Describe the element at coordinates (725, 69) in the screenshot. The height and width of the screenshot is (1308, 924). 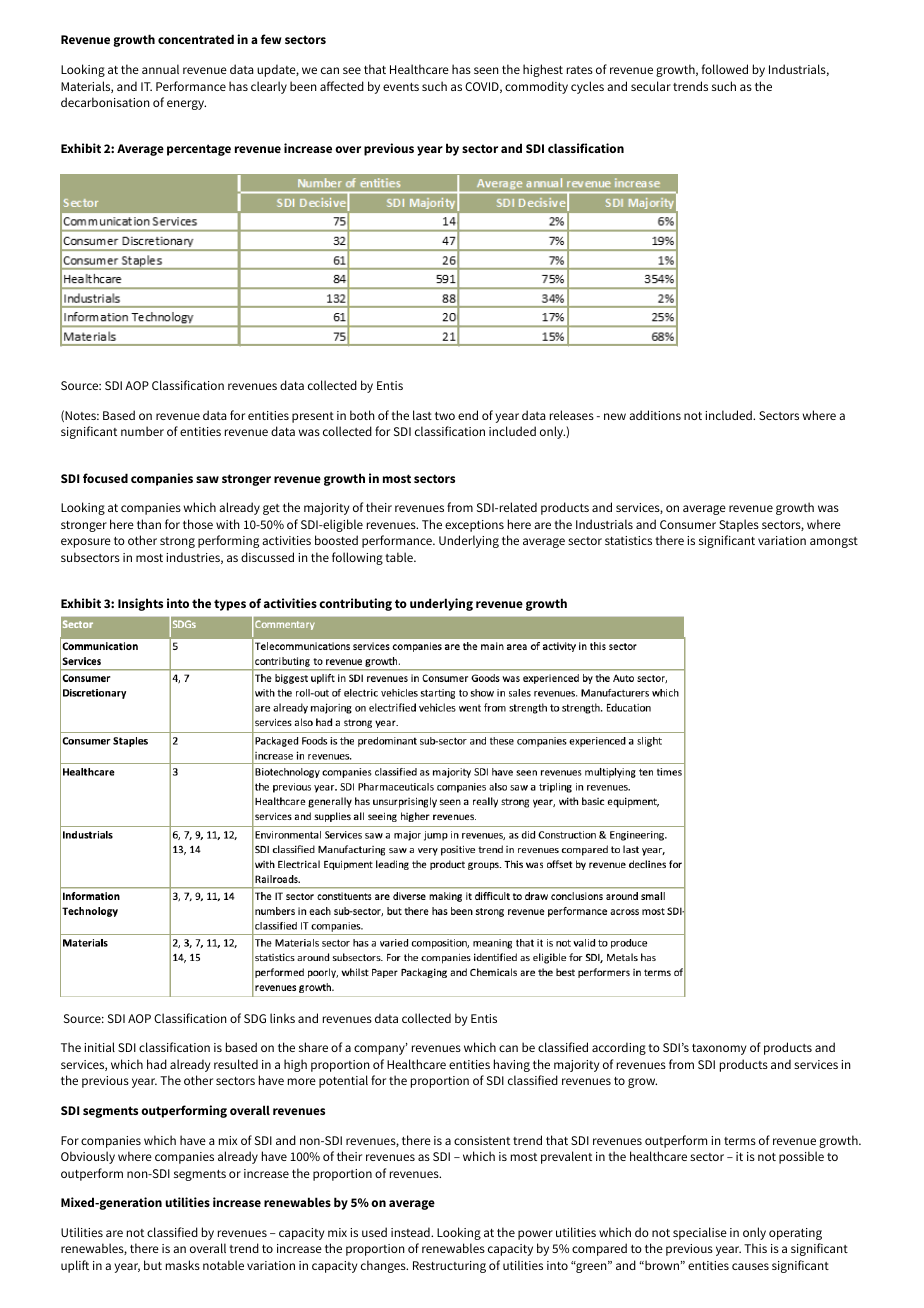
I see `followed` at that location.
